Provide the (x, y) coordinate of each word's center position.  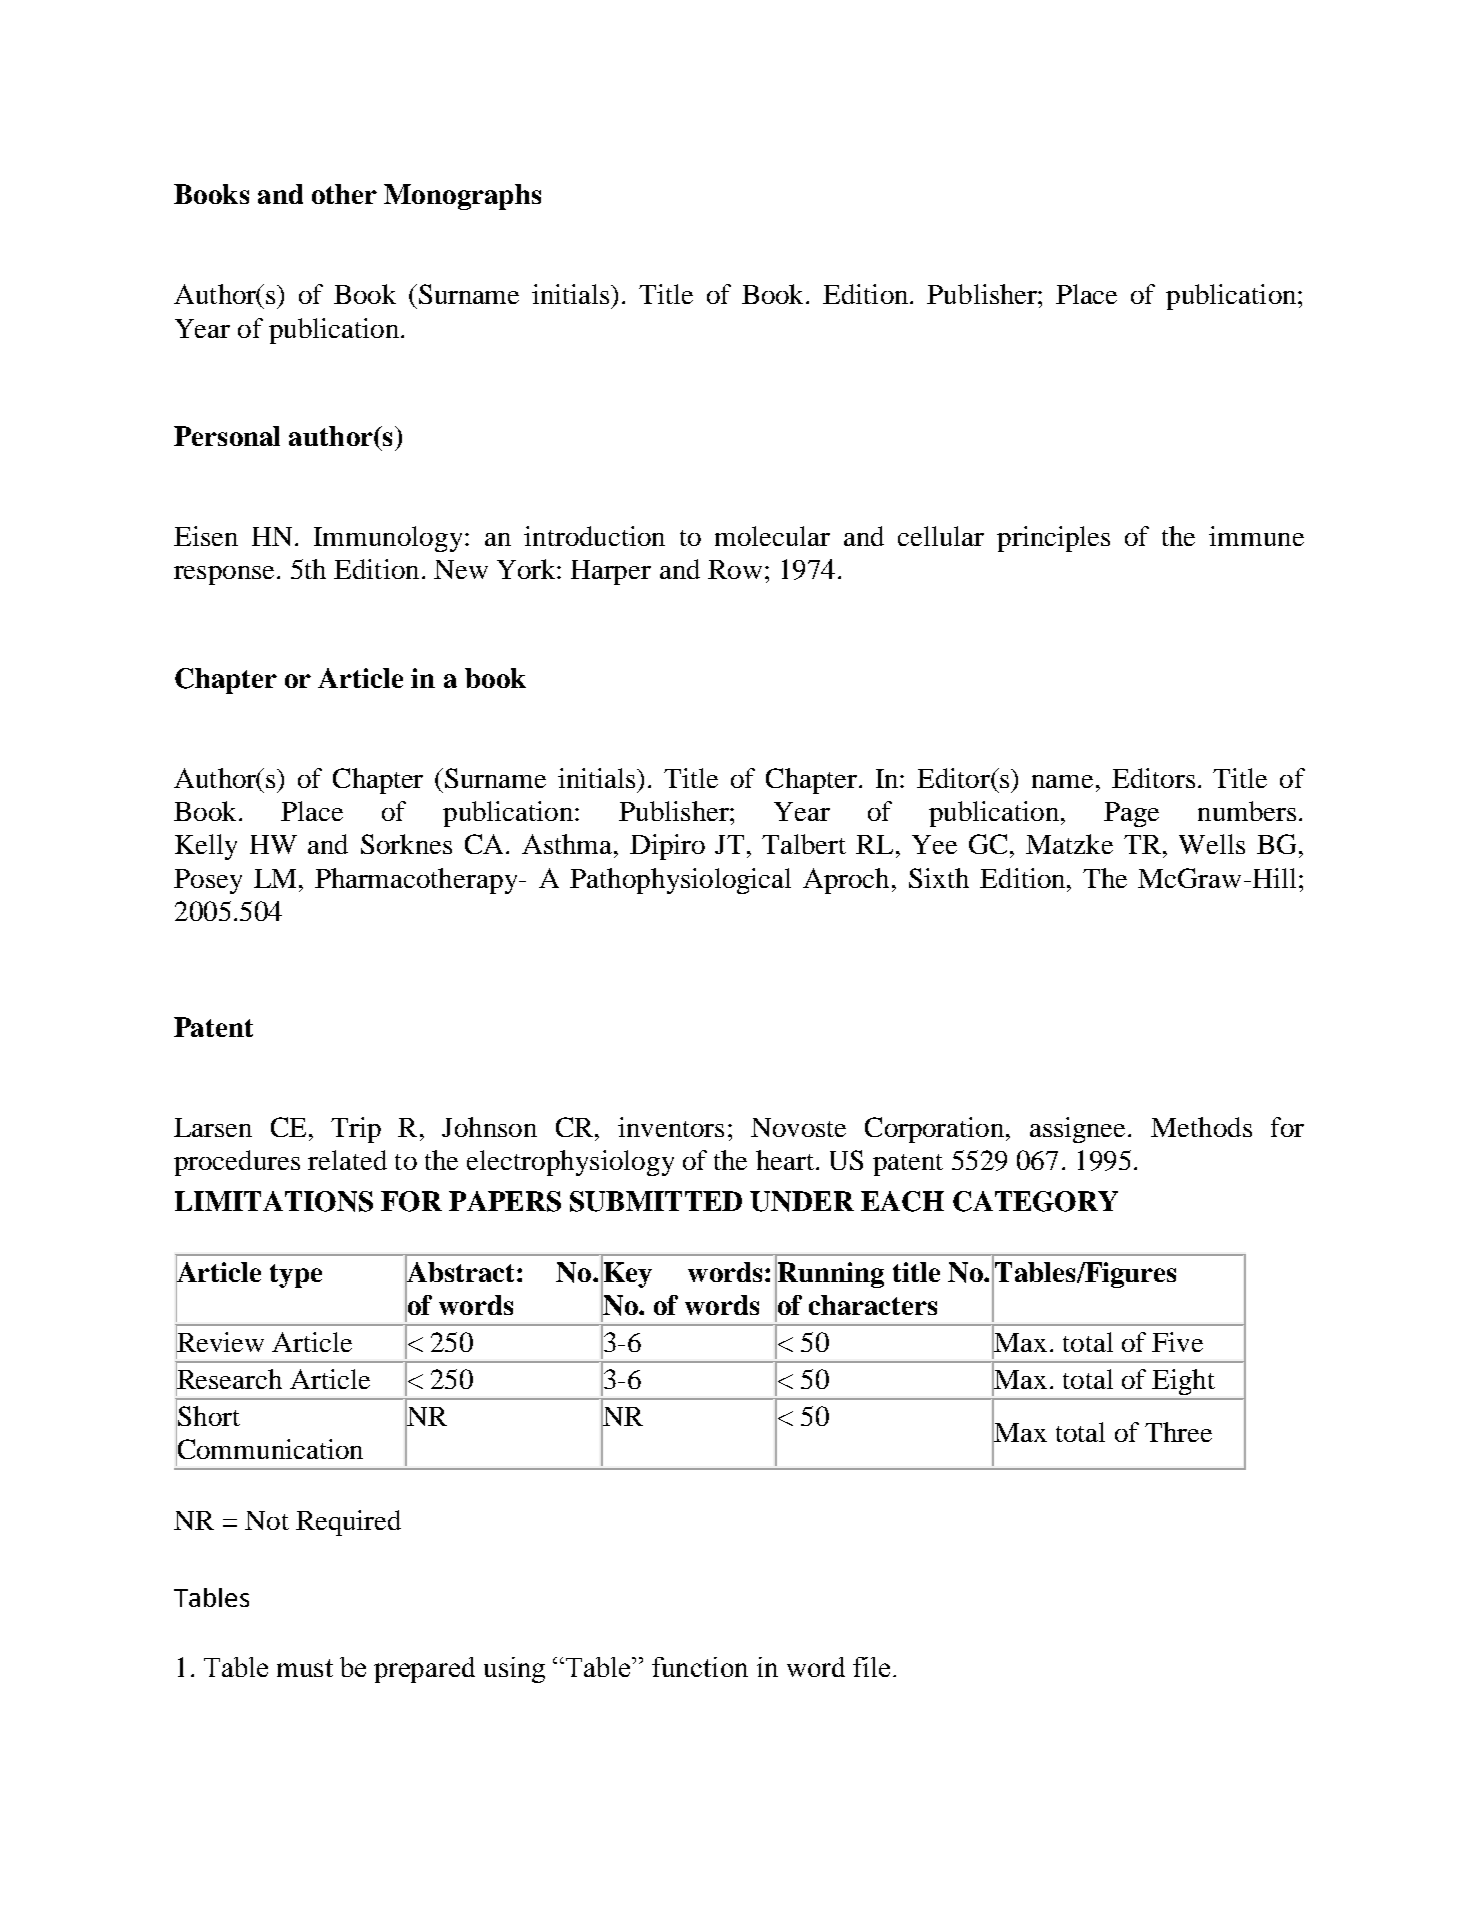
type (296, 1276)
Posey (208, 881)
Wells (1212, 844)
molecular (772, 536)
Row (735, 569)
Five (1177, 1342)
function (700, 1667)
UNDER (802, 1201)
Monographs (462, 197)
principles (1053, 539)
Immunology (388, 539)
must (305, 1668)
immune (1256, 536)
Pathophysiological (680, 881)
